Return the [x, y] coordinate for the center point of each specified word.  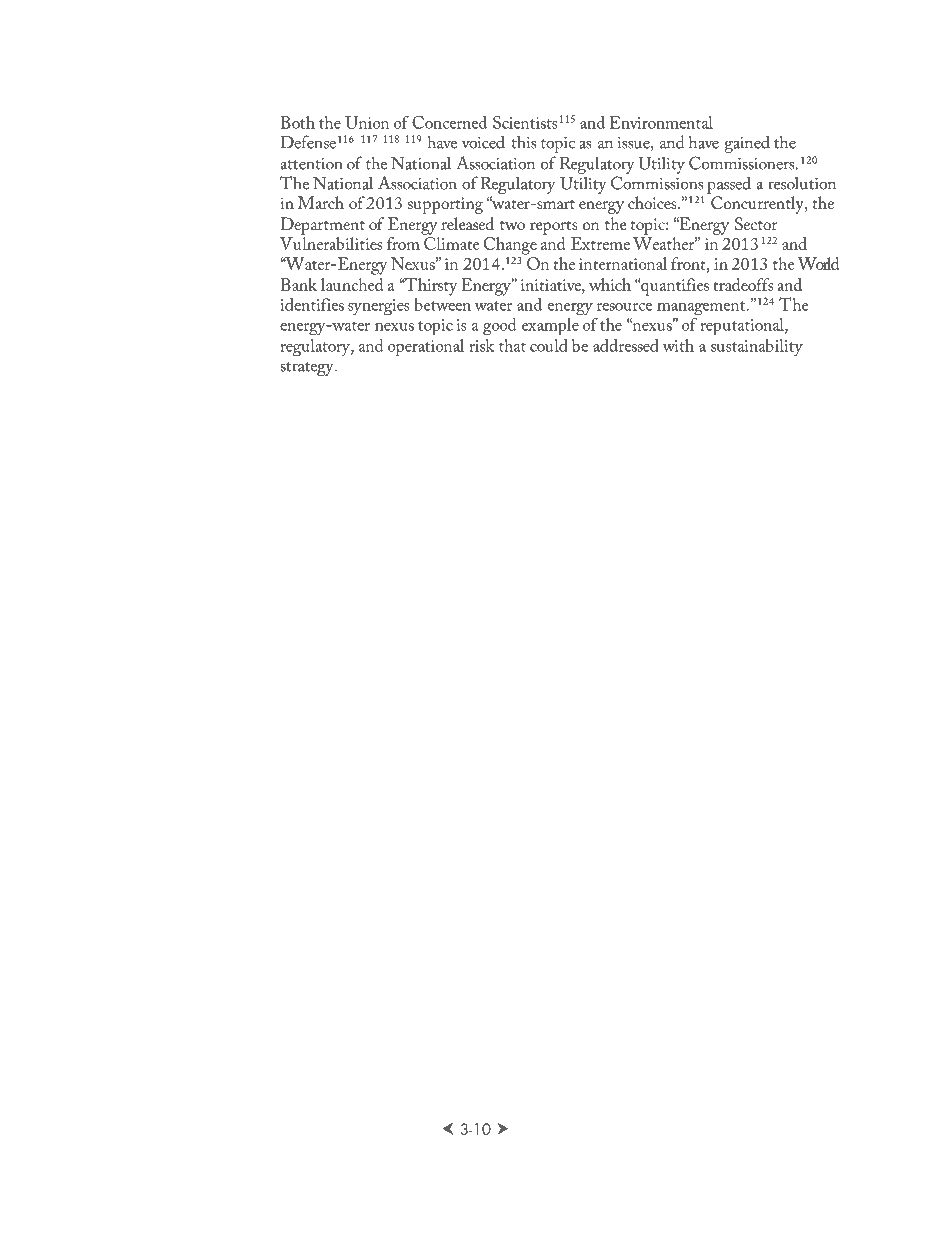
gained [747, 144]
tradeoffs [743, 284]
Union [367, 122]
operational [426, 348]
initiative [552, 285]
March [320, 202]
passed [729, 185]
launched [352, 284]
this [524, 142]
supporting [445, 205]
